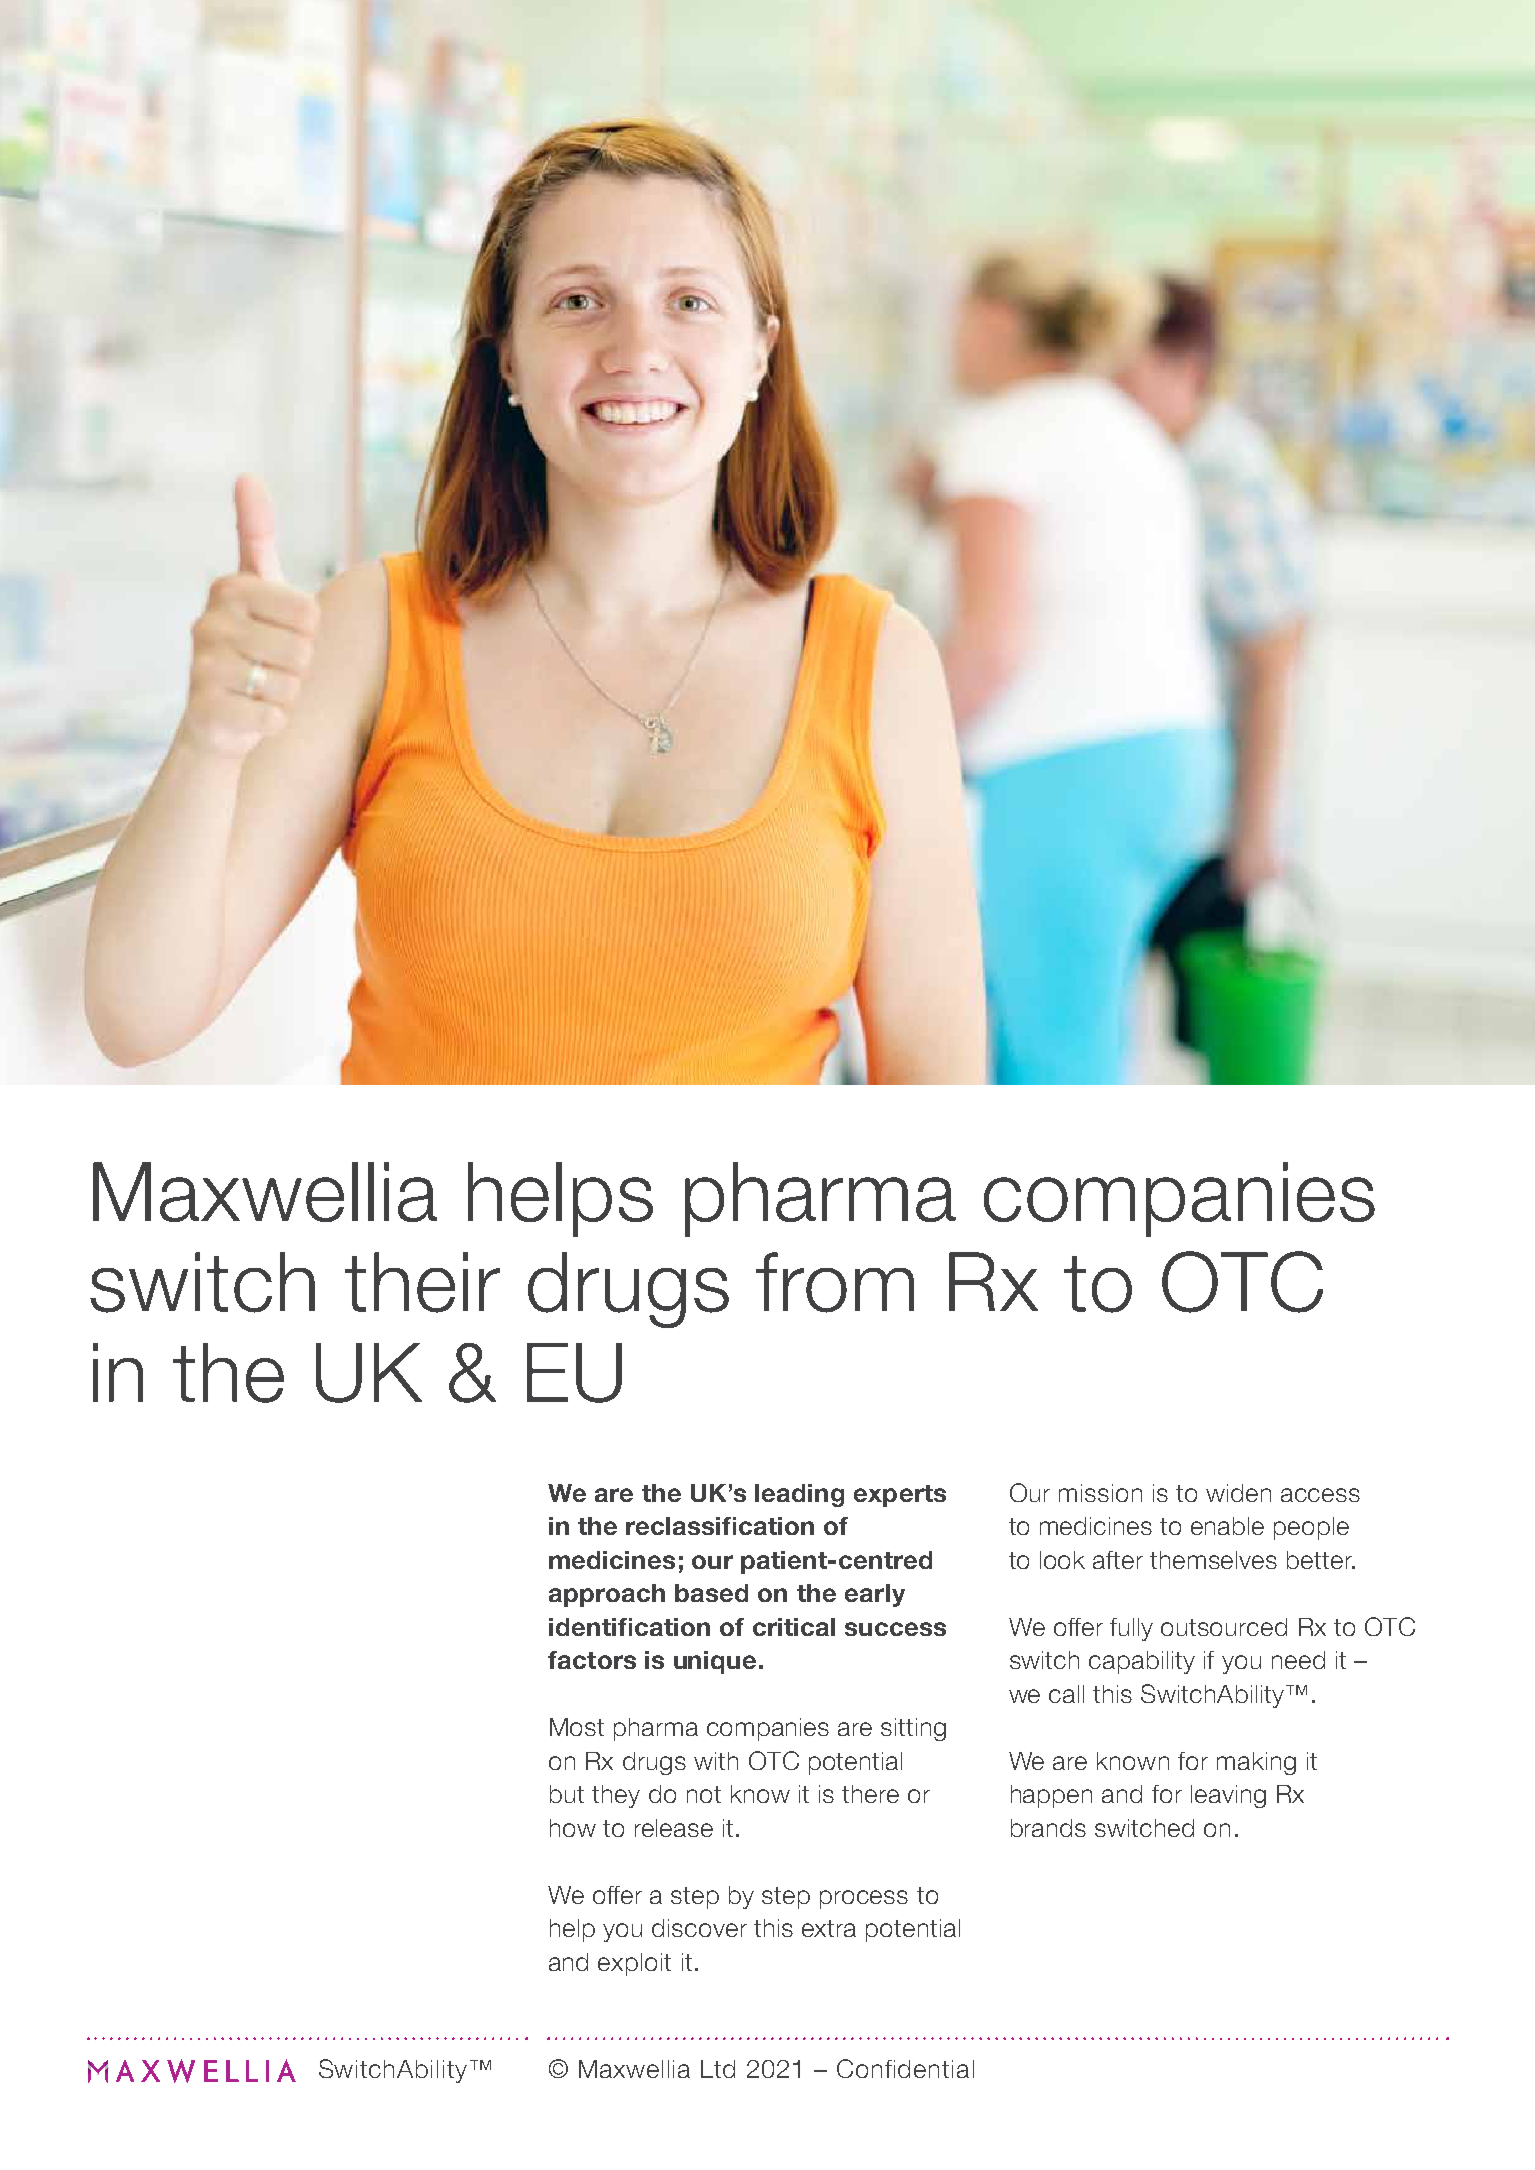  What do you see at coordinates (1238, 1493) in the document?
I see `widen` at bounding box center [1238, 1493].
